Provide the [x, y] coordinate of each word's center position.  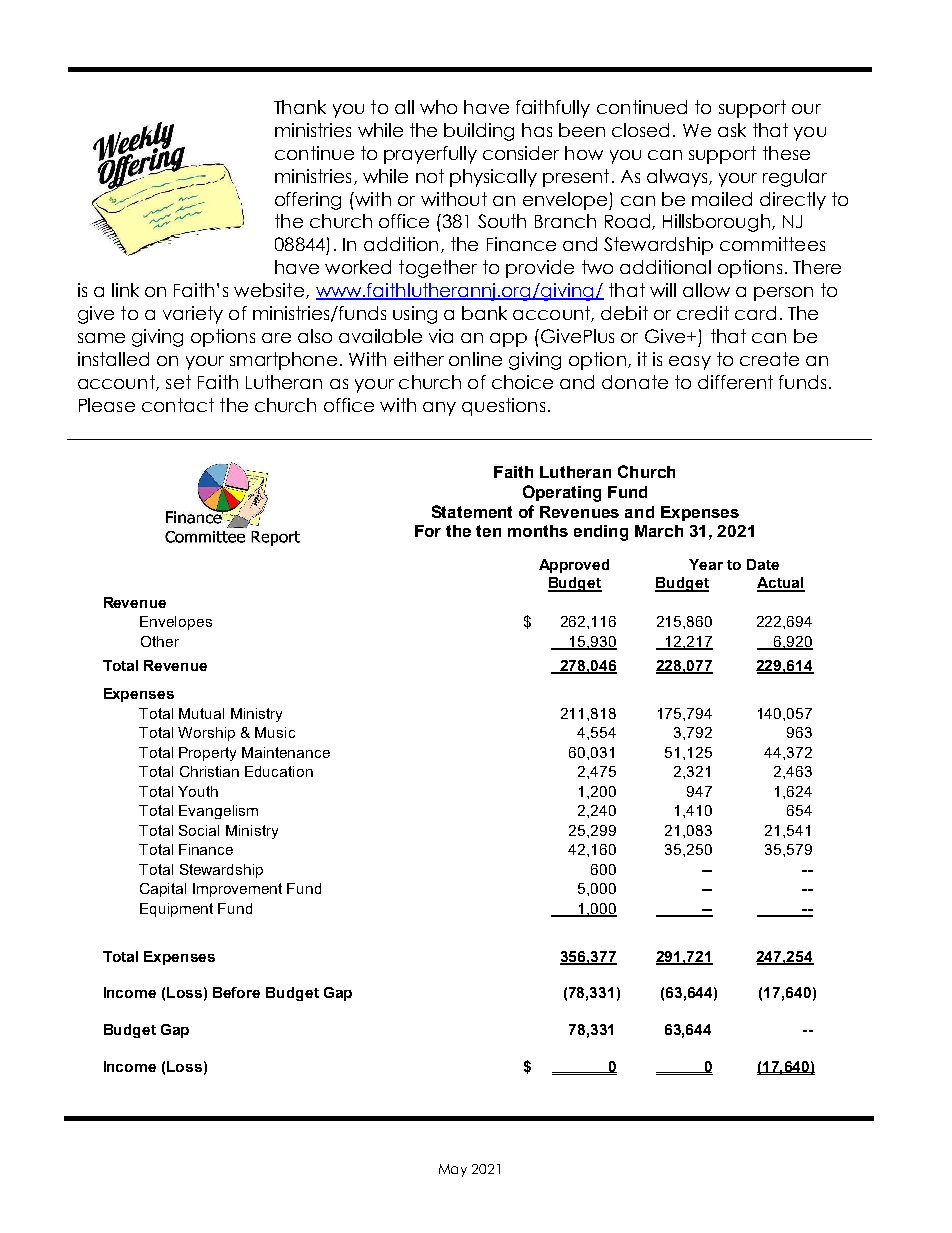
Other [160, 641]
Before [236, 992]
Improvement [237, 890]
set [178, 382]
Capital [163, 890]
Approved [574, 566]
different [735, 382]
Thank [300, 107]
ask [732, 130]
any [439, 409]
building [479, 132]
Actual [781, 584]
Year [706, 564]
